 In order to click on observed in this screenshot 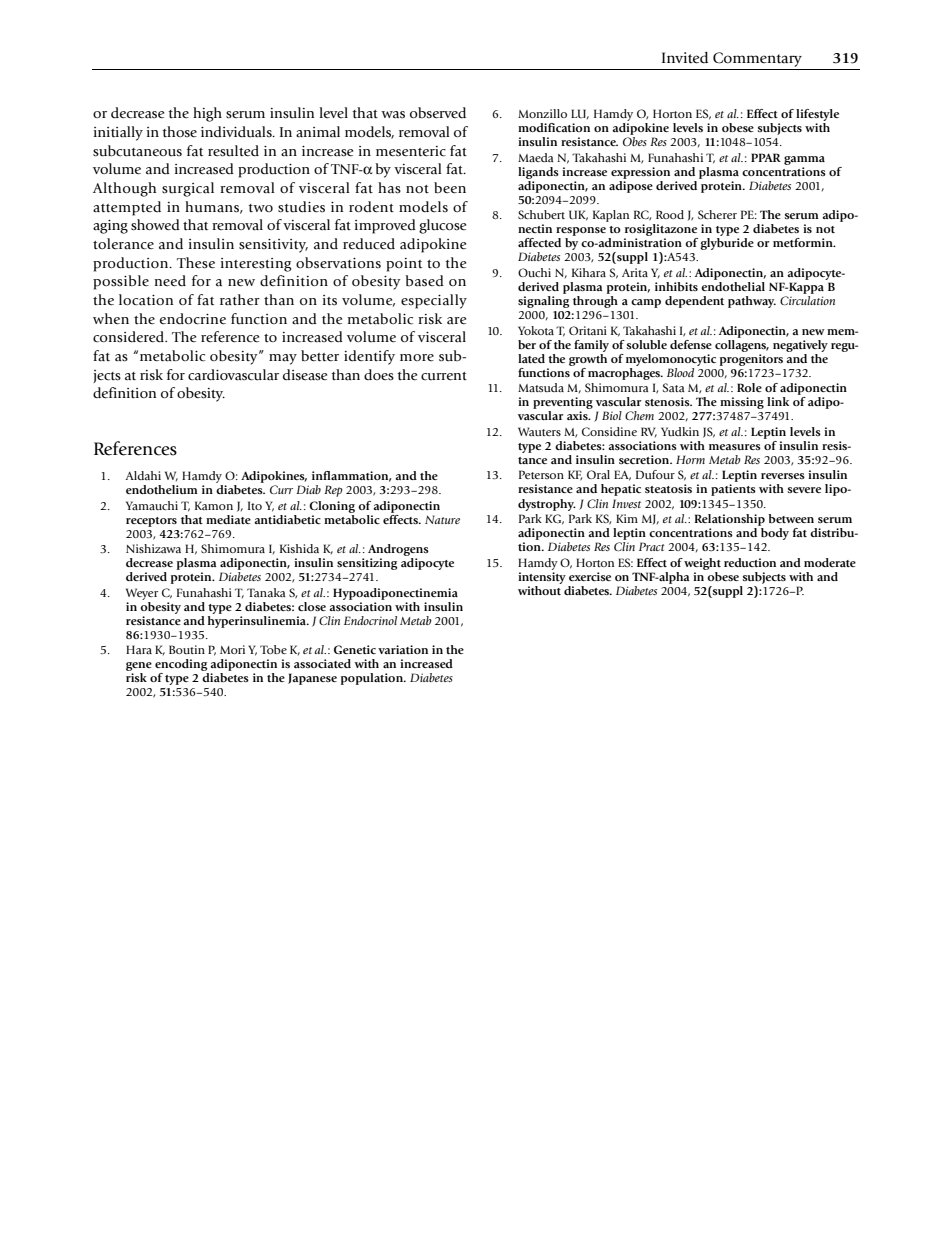, I will do `click(438, 113)`.
